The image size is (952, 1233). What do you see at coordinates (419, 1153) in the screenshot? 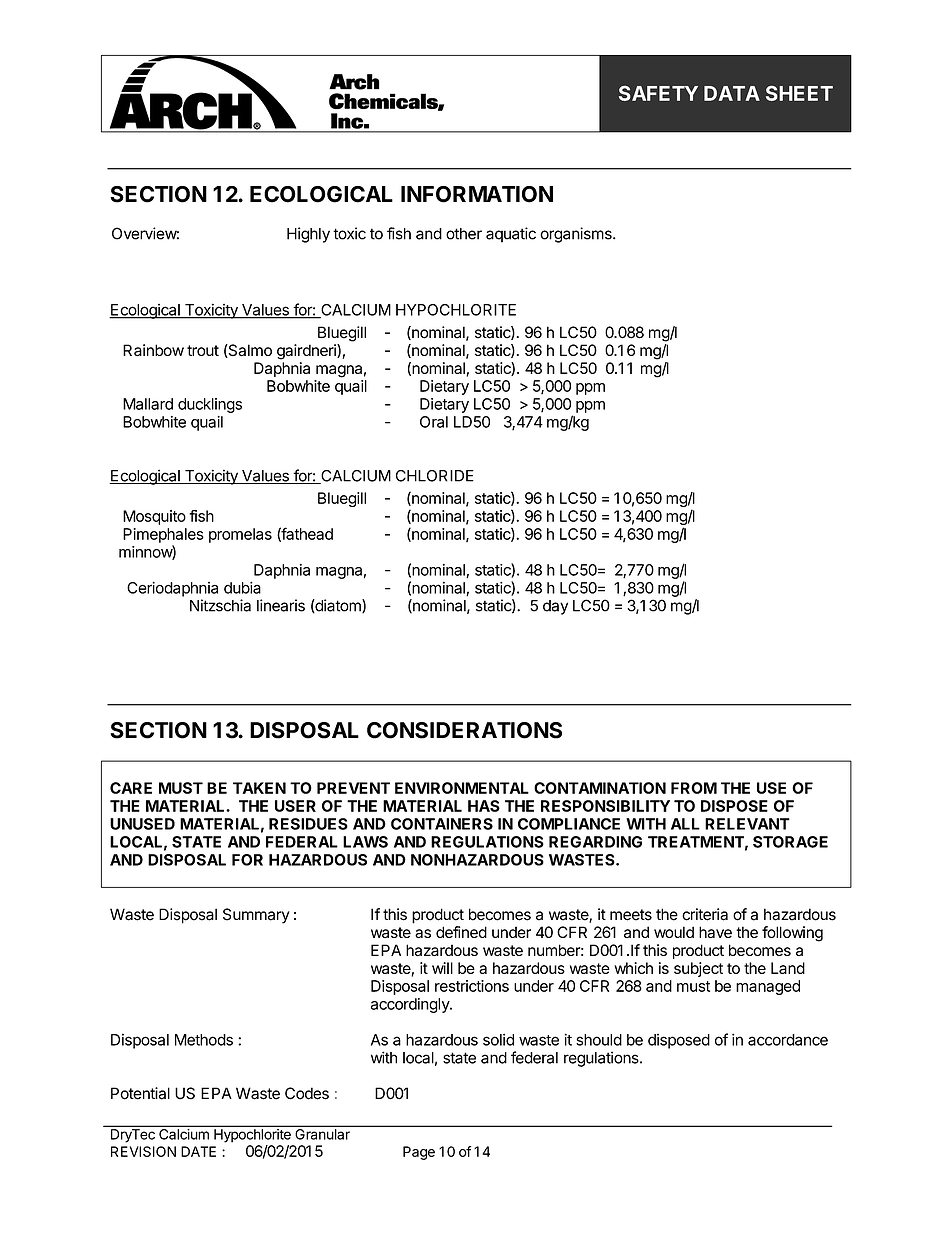
I see `Page` at bounding box center [419, 1153].
